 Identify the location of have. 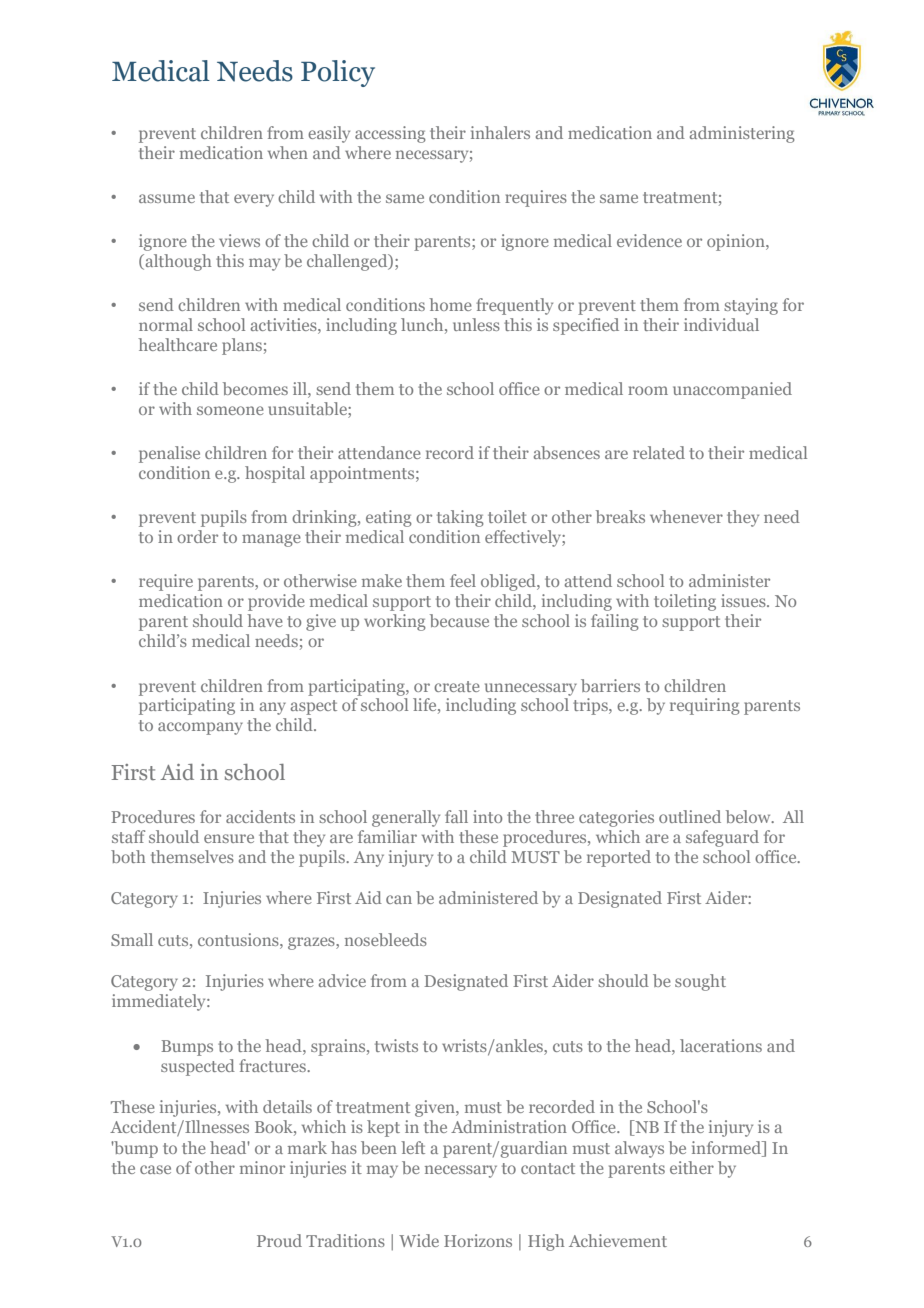
(265, 620).
